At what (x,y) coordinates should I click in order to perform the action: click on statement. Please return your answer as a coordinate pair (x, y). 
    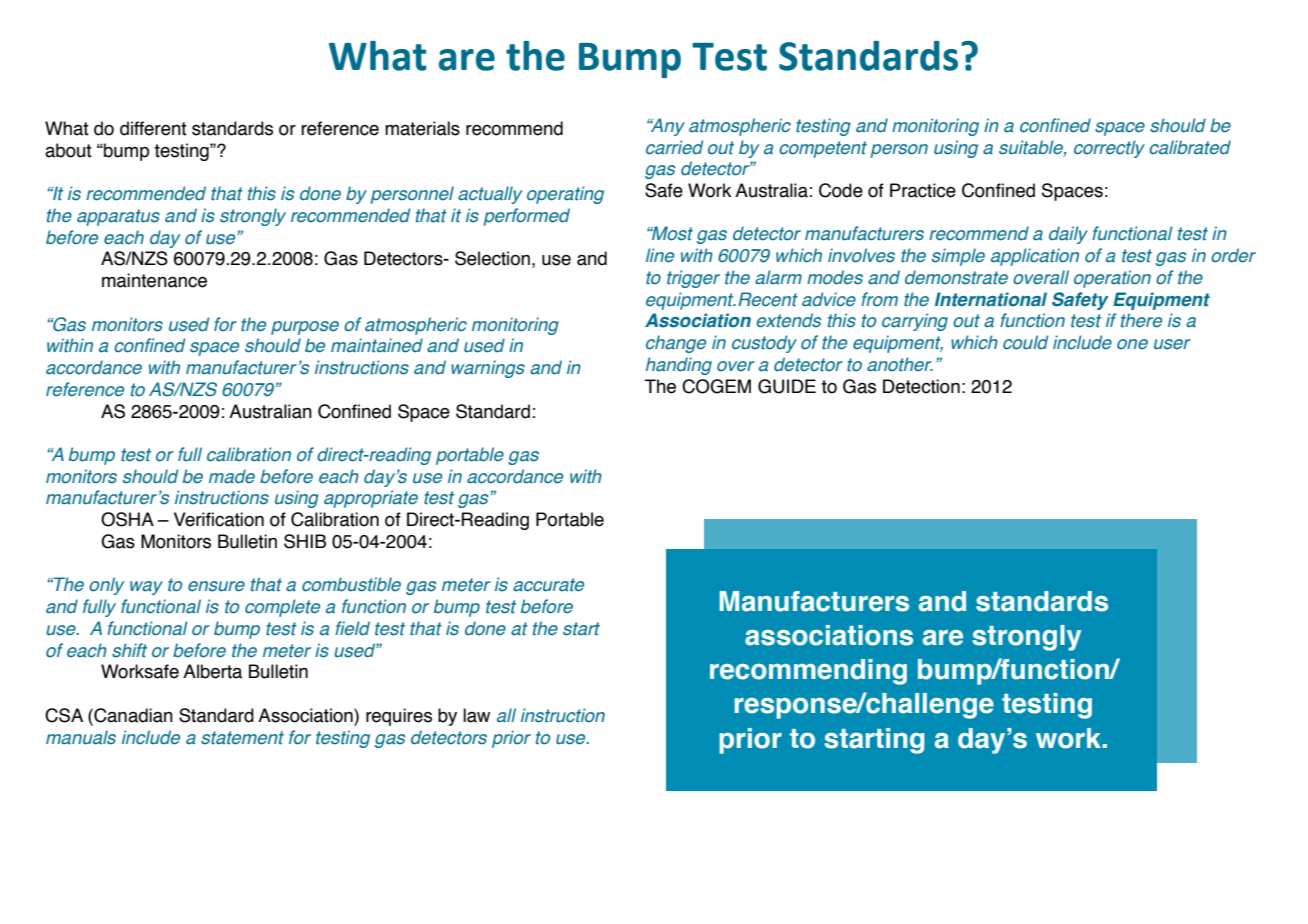
    Looking at the image, I should click on (242, 738).
